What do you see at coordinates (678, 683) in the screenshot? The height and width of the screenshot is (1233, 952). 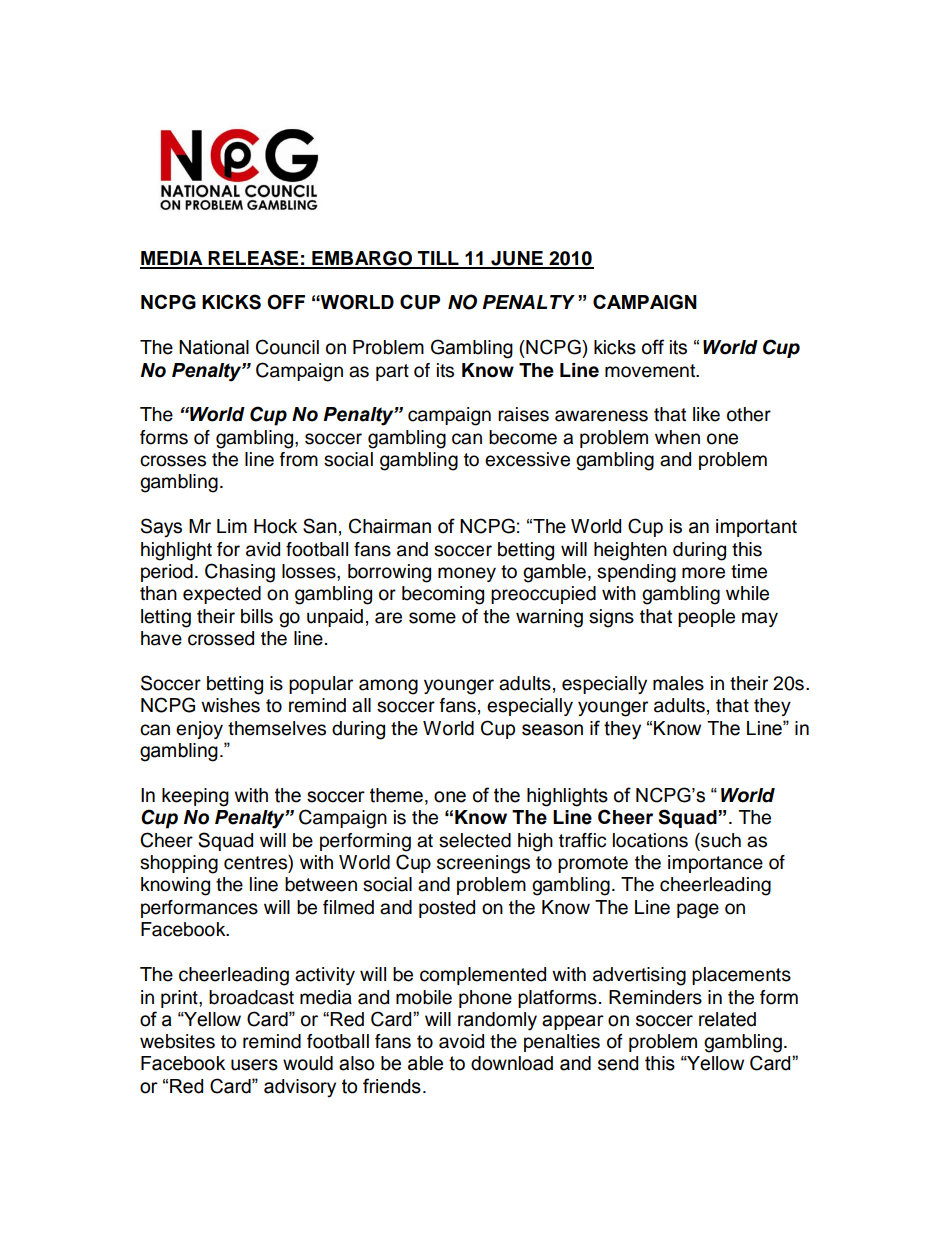 I see `males` at bounding box center [678, 683].
